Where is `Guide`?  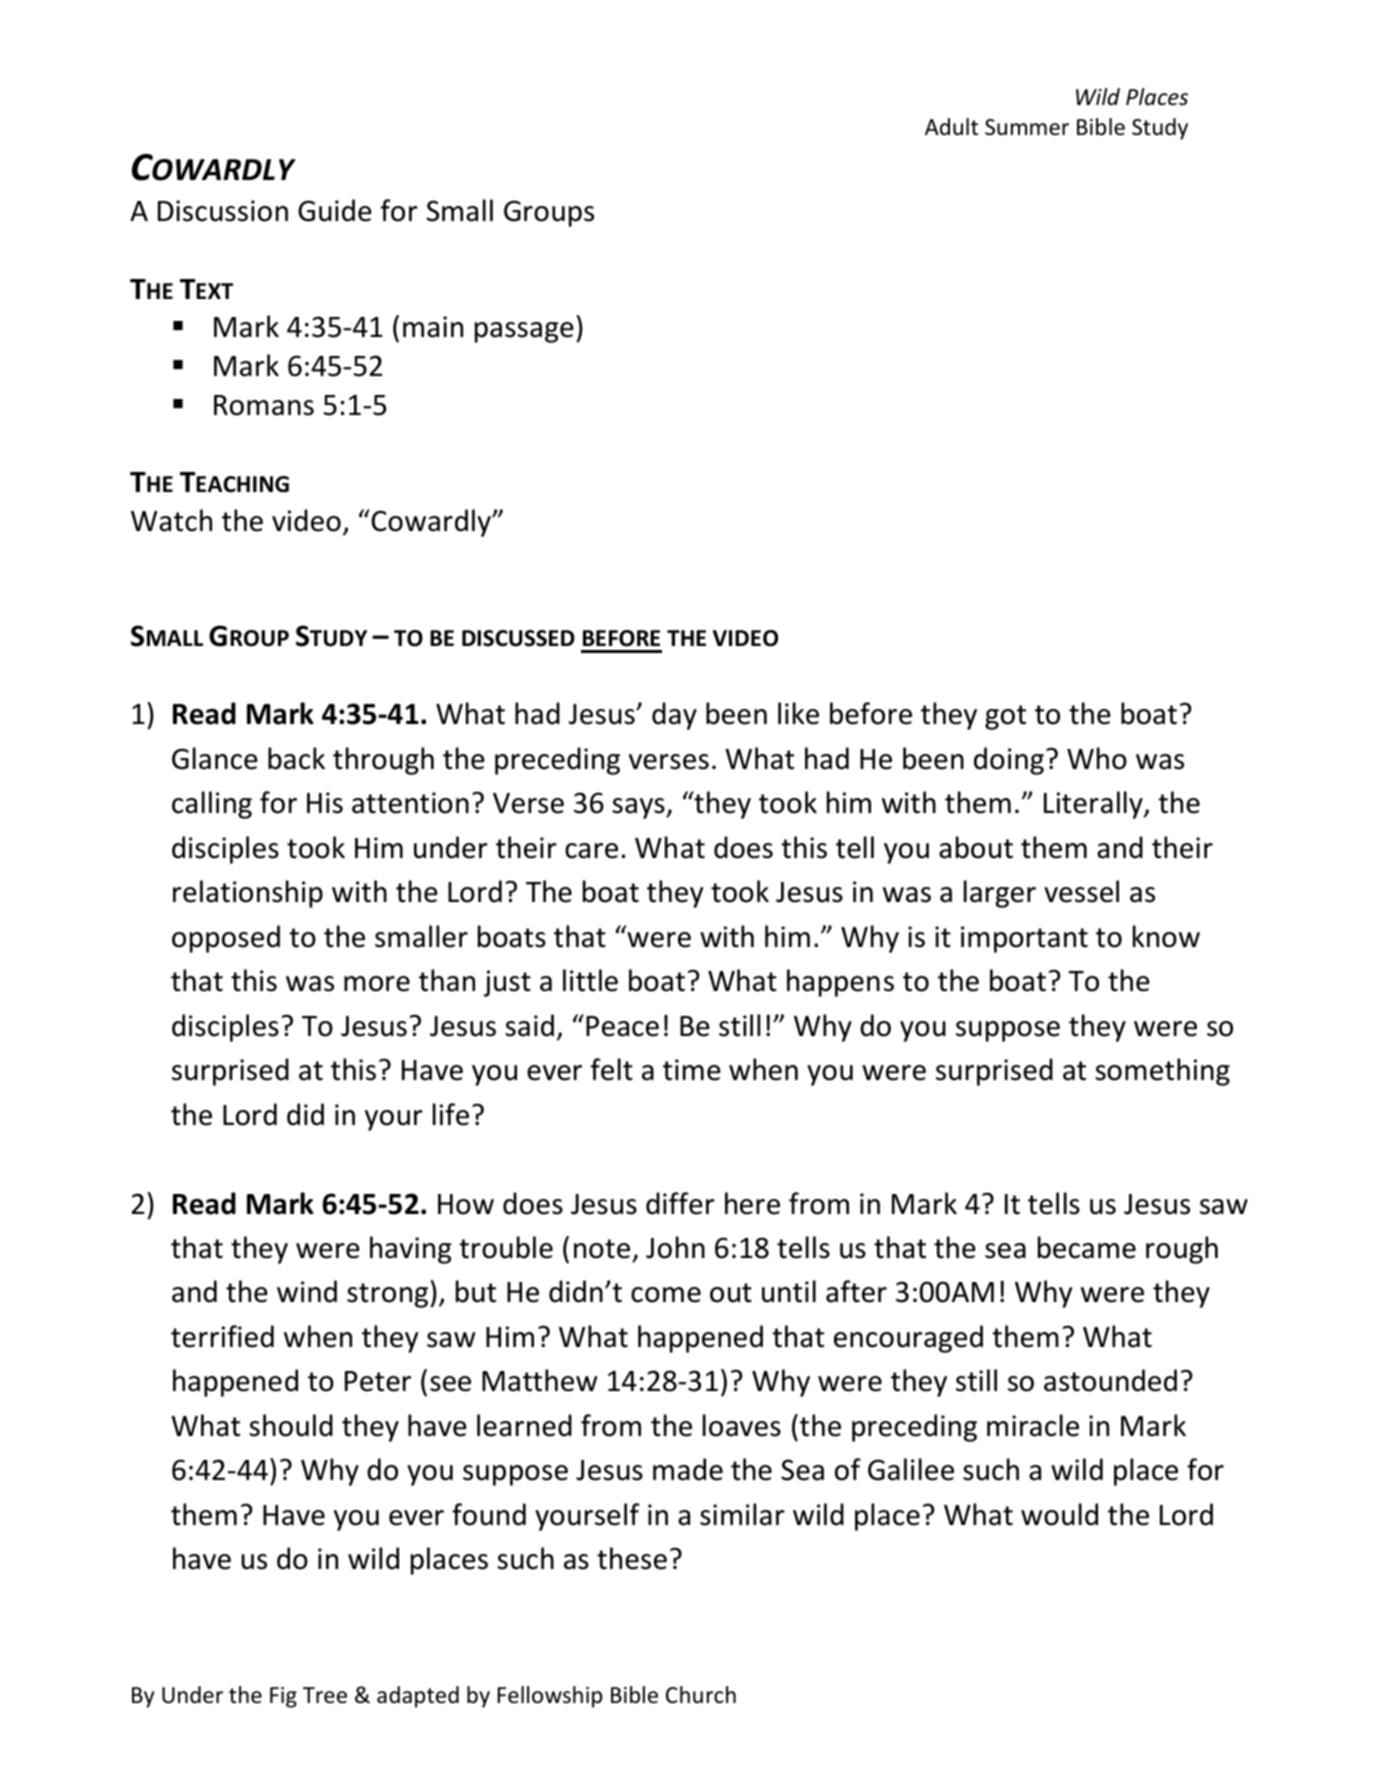 Guide is located at coordinates (335, 210).
